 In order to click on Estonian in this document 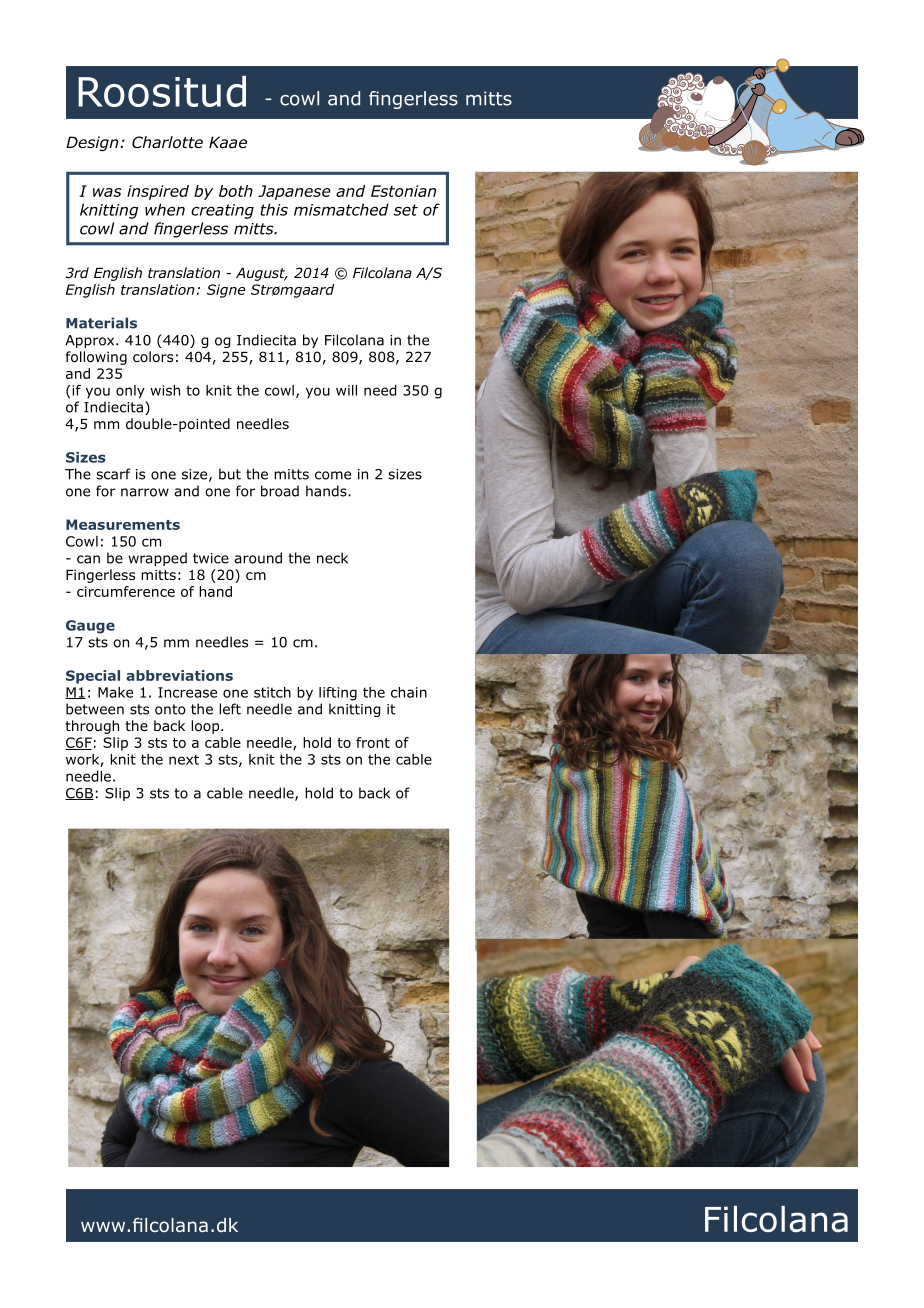, I will do `click(403, 191)`.
